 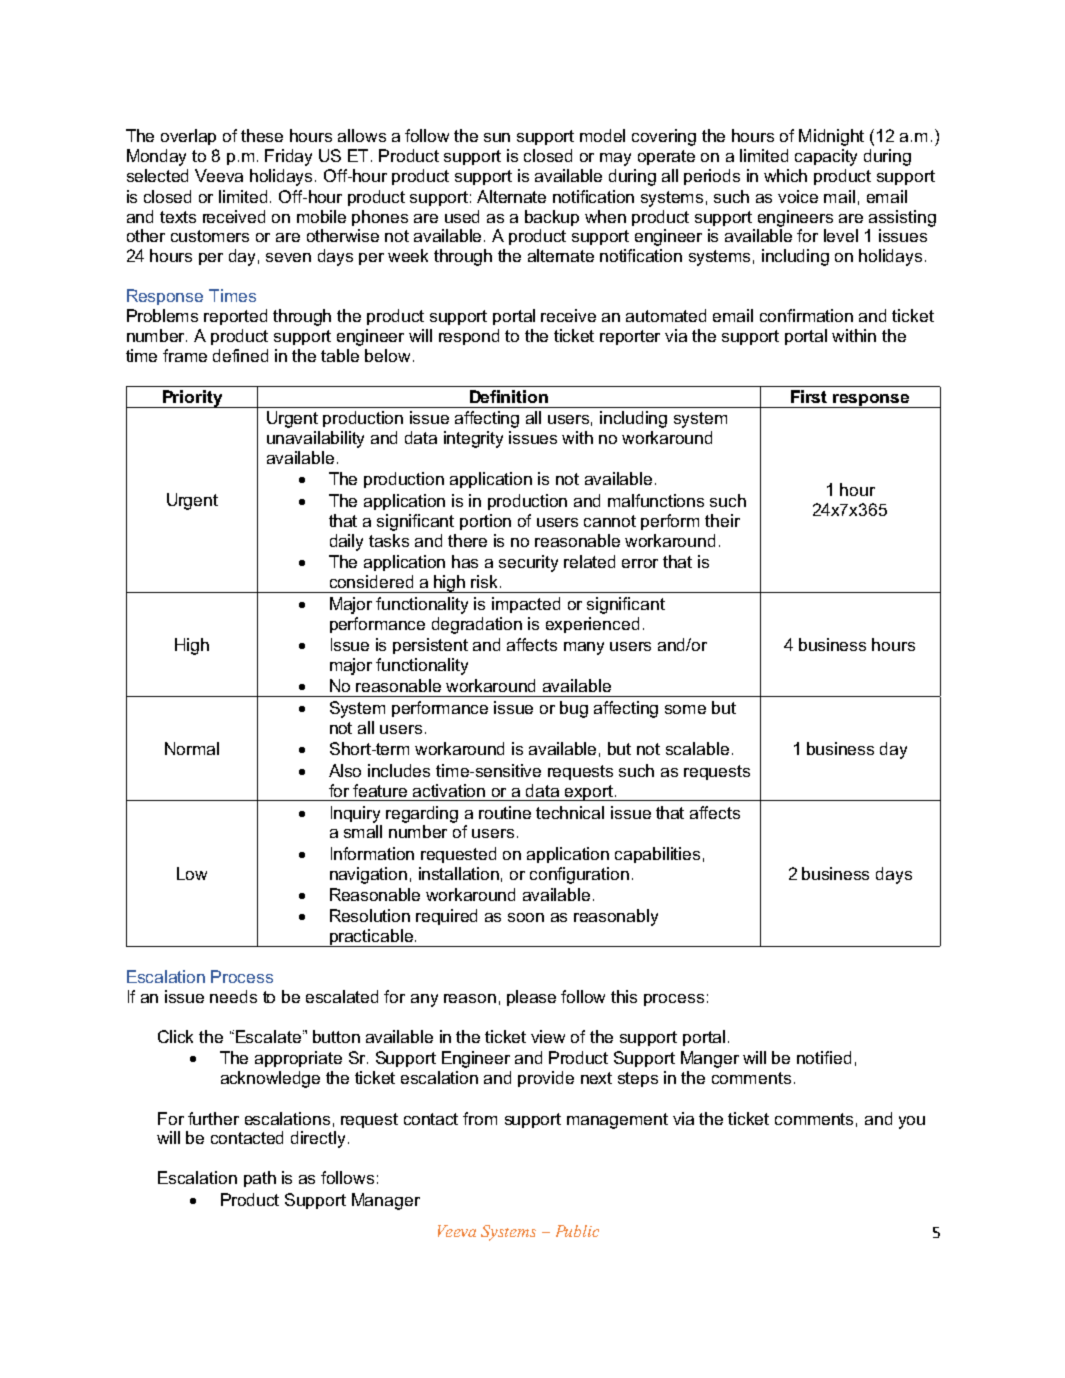 What do you see at coordinates (288, 157) in the page?
I see `Friday` at bounding box center [288, 157].
